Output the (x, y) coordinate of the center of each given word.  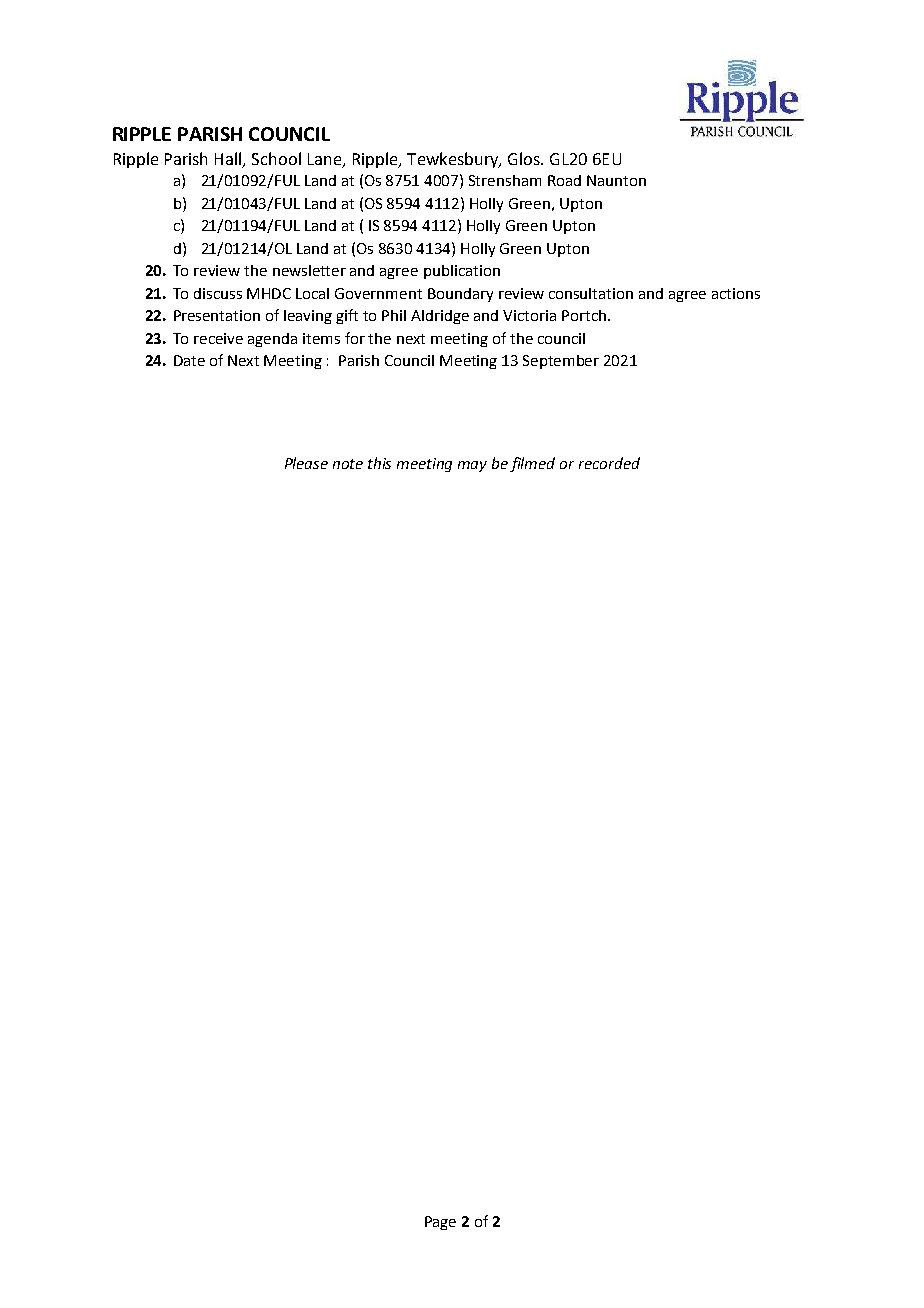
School (276, 158)
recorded (609, 463)
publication (462, 272)
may (472, 466)
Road (564, 180)
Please (306, 463)
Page (440, 1223)
